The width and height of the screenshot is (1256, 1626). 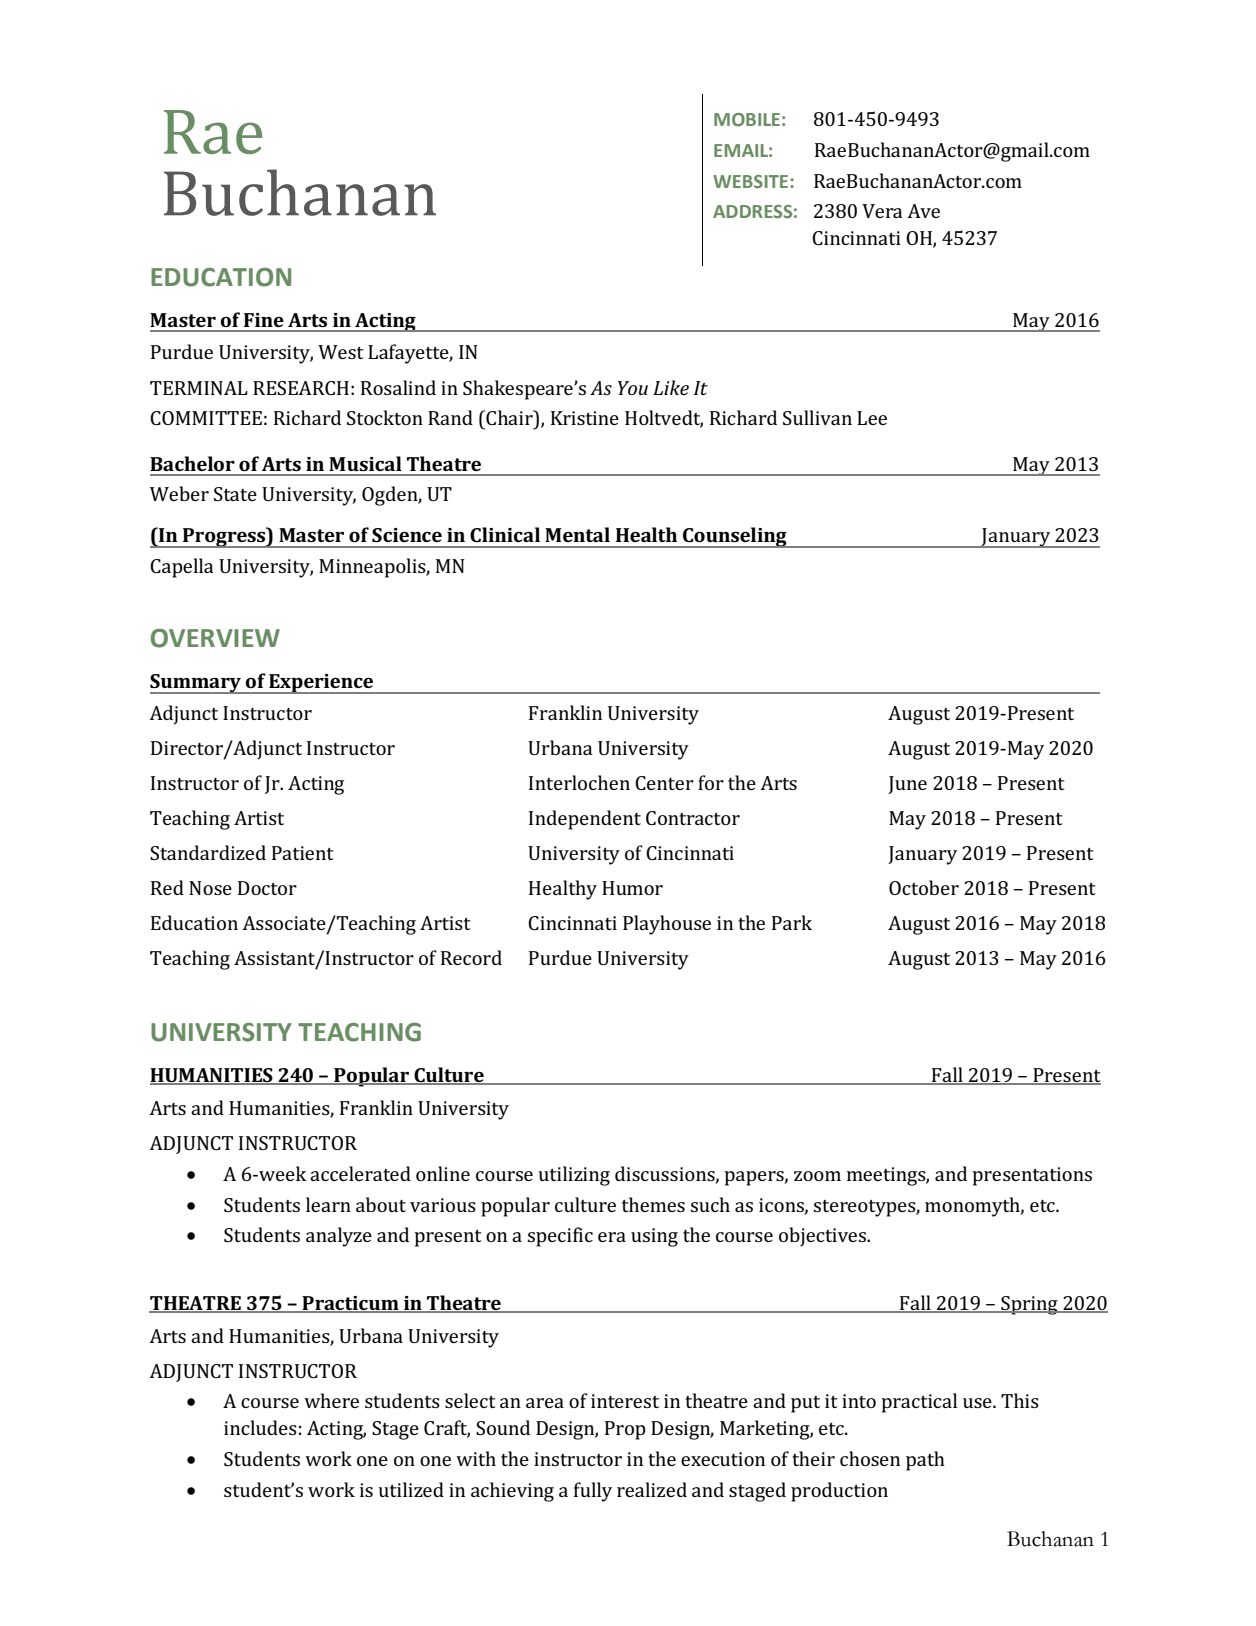 What do you see at coordinates (260, 1427) in the screenshot?
I see `includes` at bounding box center [260, 1427].
